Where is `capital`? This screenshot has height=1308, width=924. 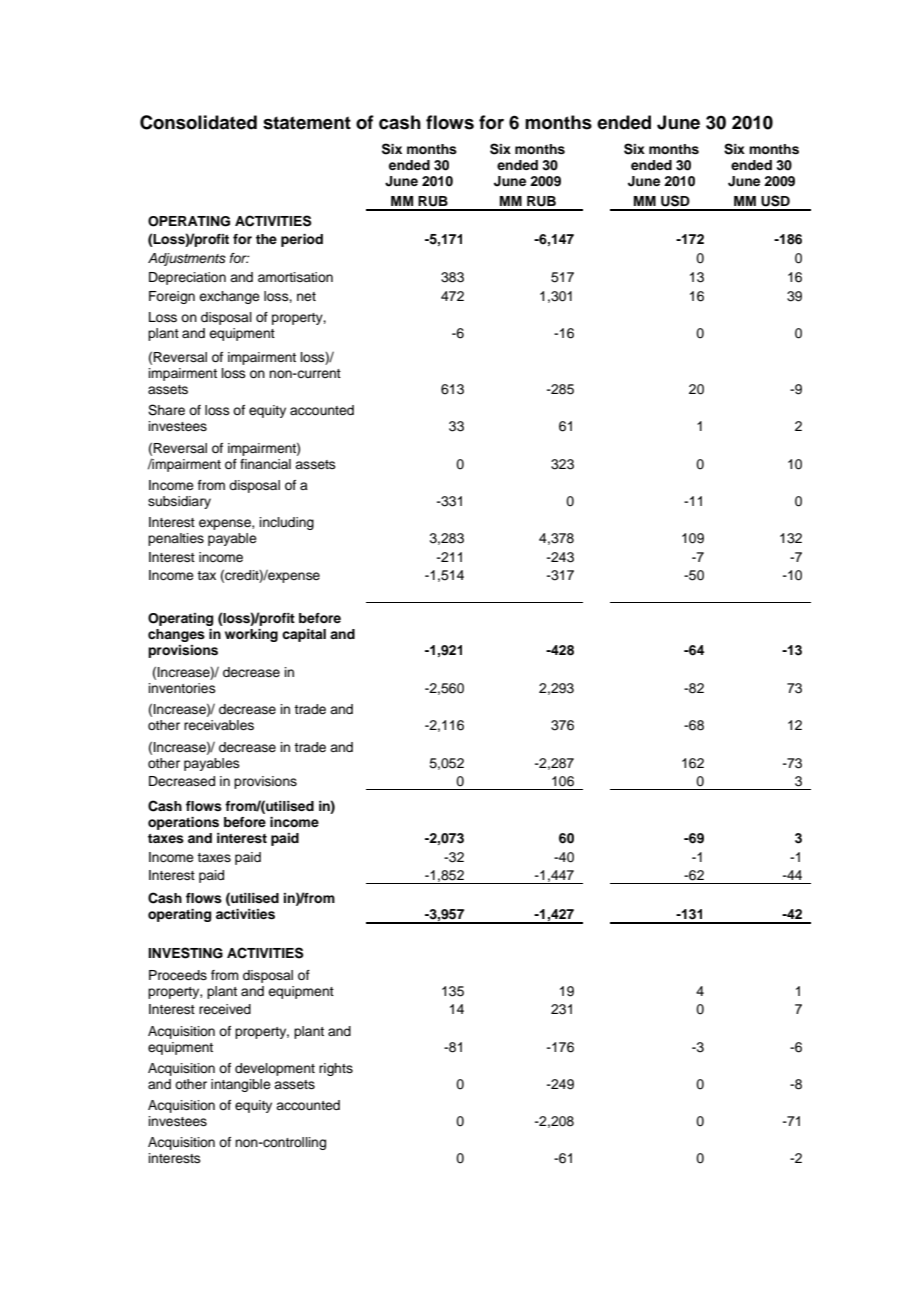 capital is located at coordinates (304, 635).
